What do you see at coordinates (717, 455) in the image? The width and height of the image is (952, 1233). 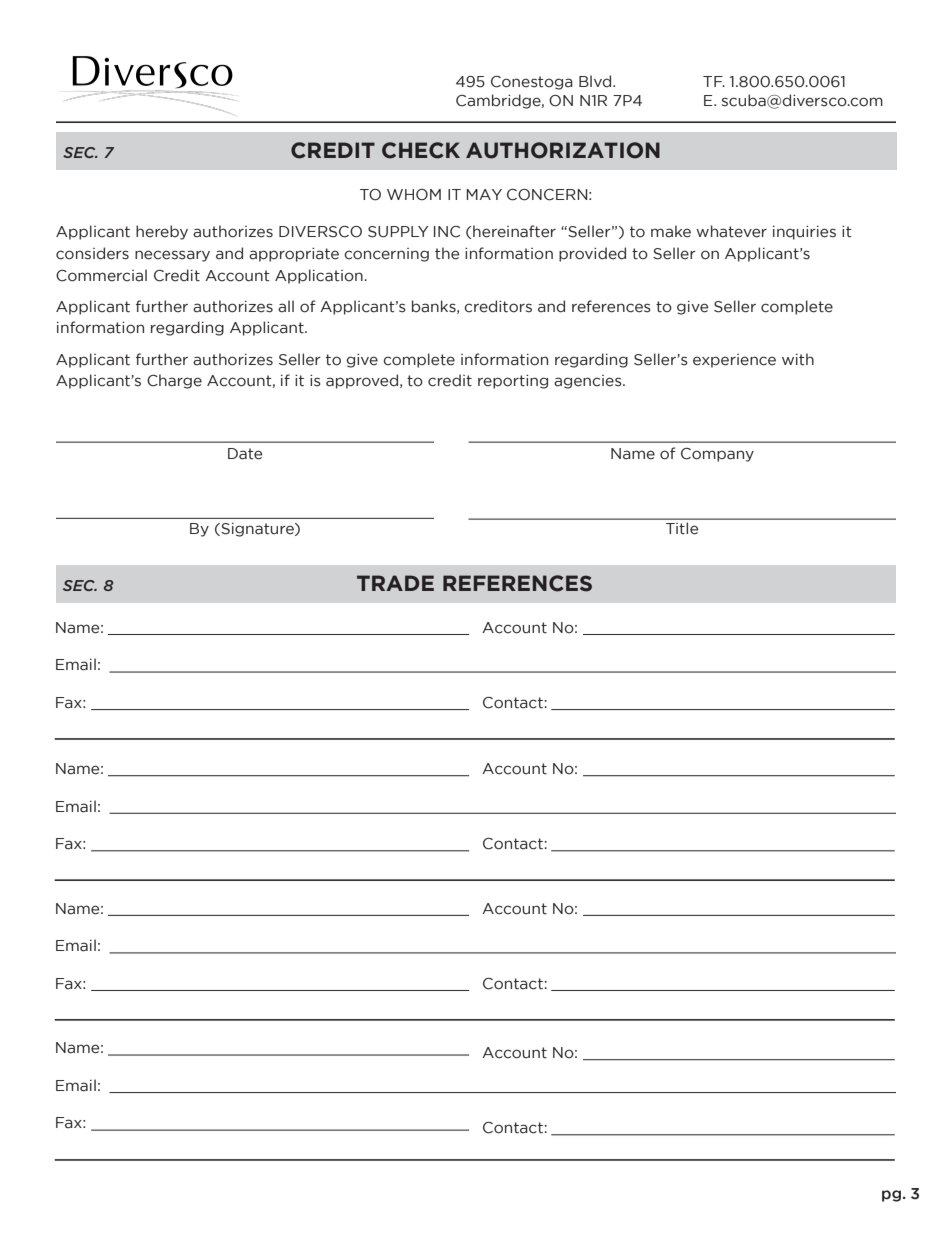 I see `Company` at bounding box center [717, 455].
